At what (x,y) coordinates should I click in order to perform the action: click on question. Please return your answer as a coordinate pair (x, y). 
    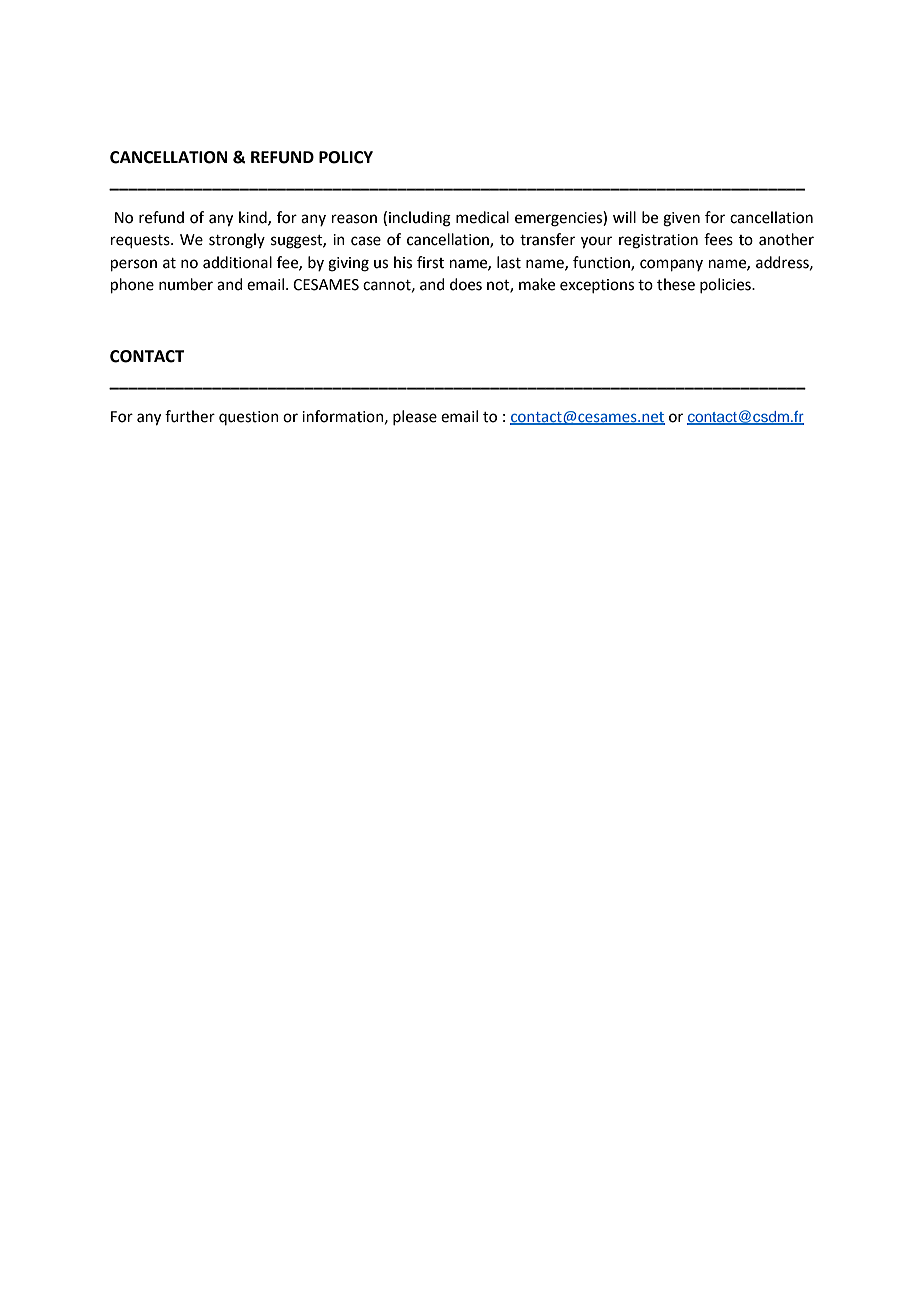
    Looking at the image, I should click on (249, 418).
